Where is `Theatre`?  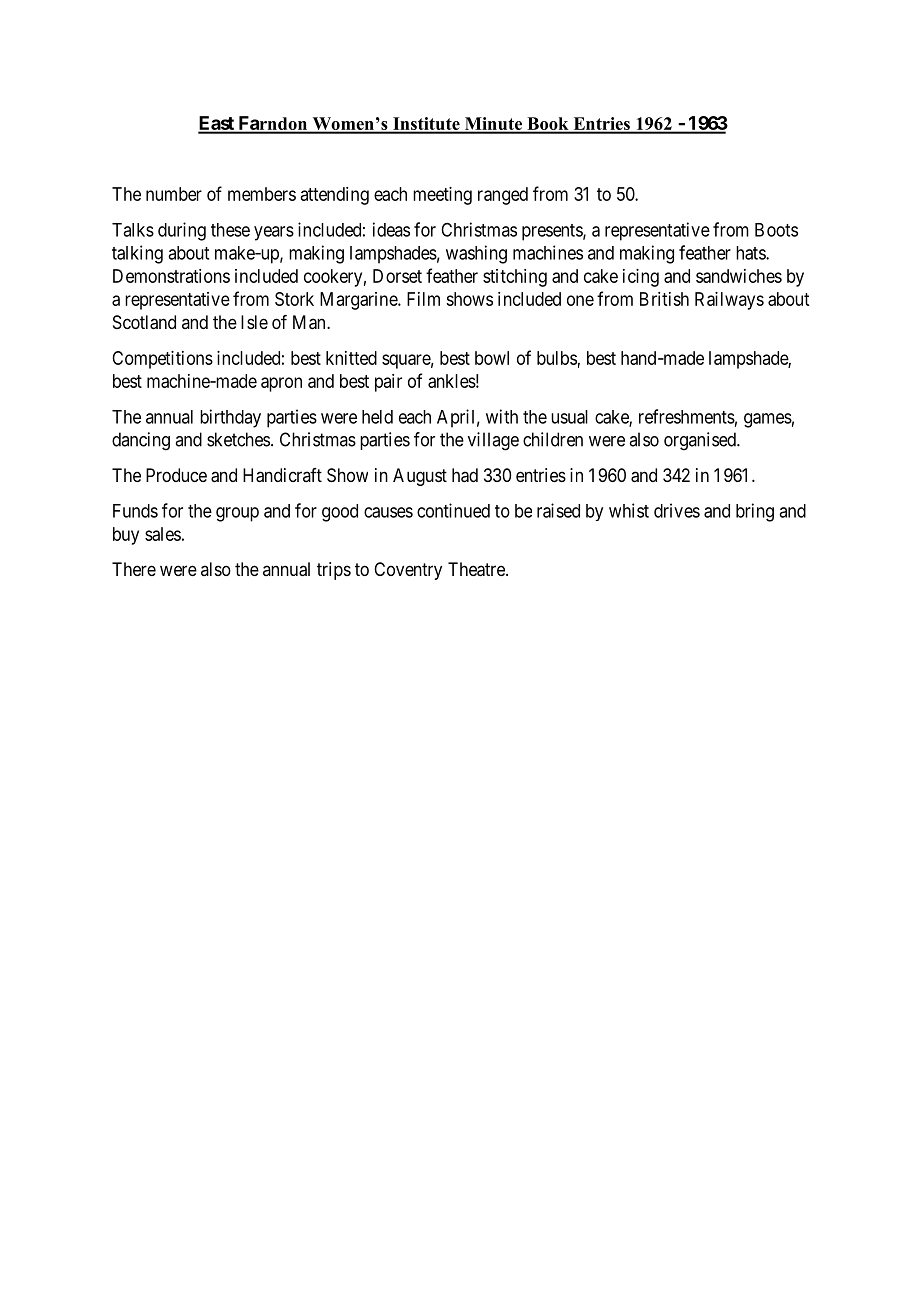 Theatre is located at coordinates (477, 569).
